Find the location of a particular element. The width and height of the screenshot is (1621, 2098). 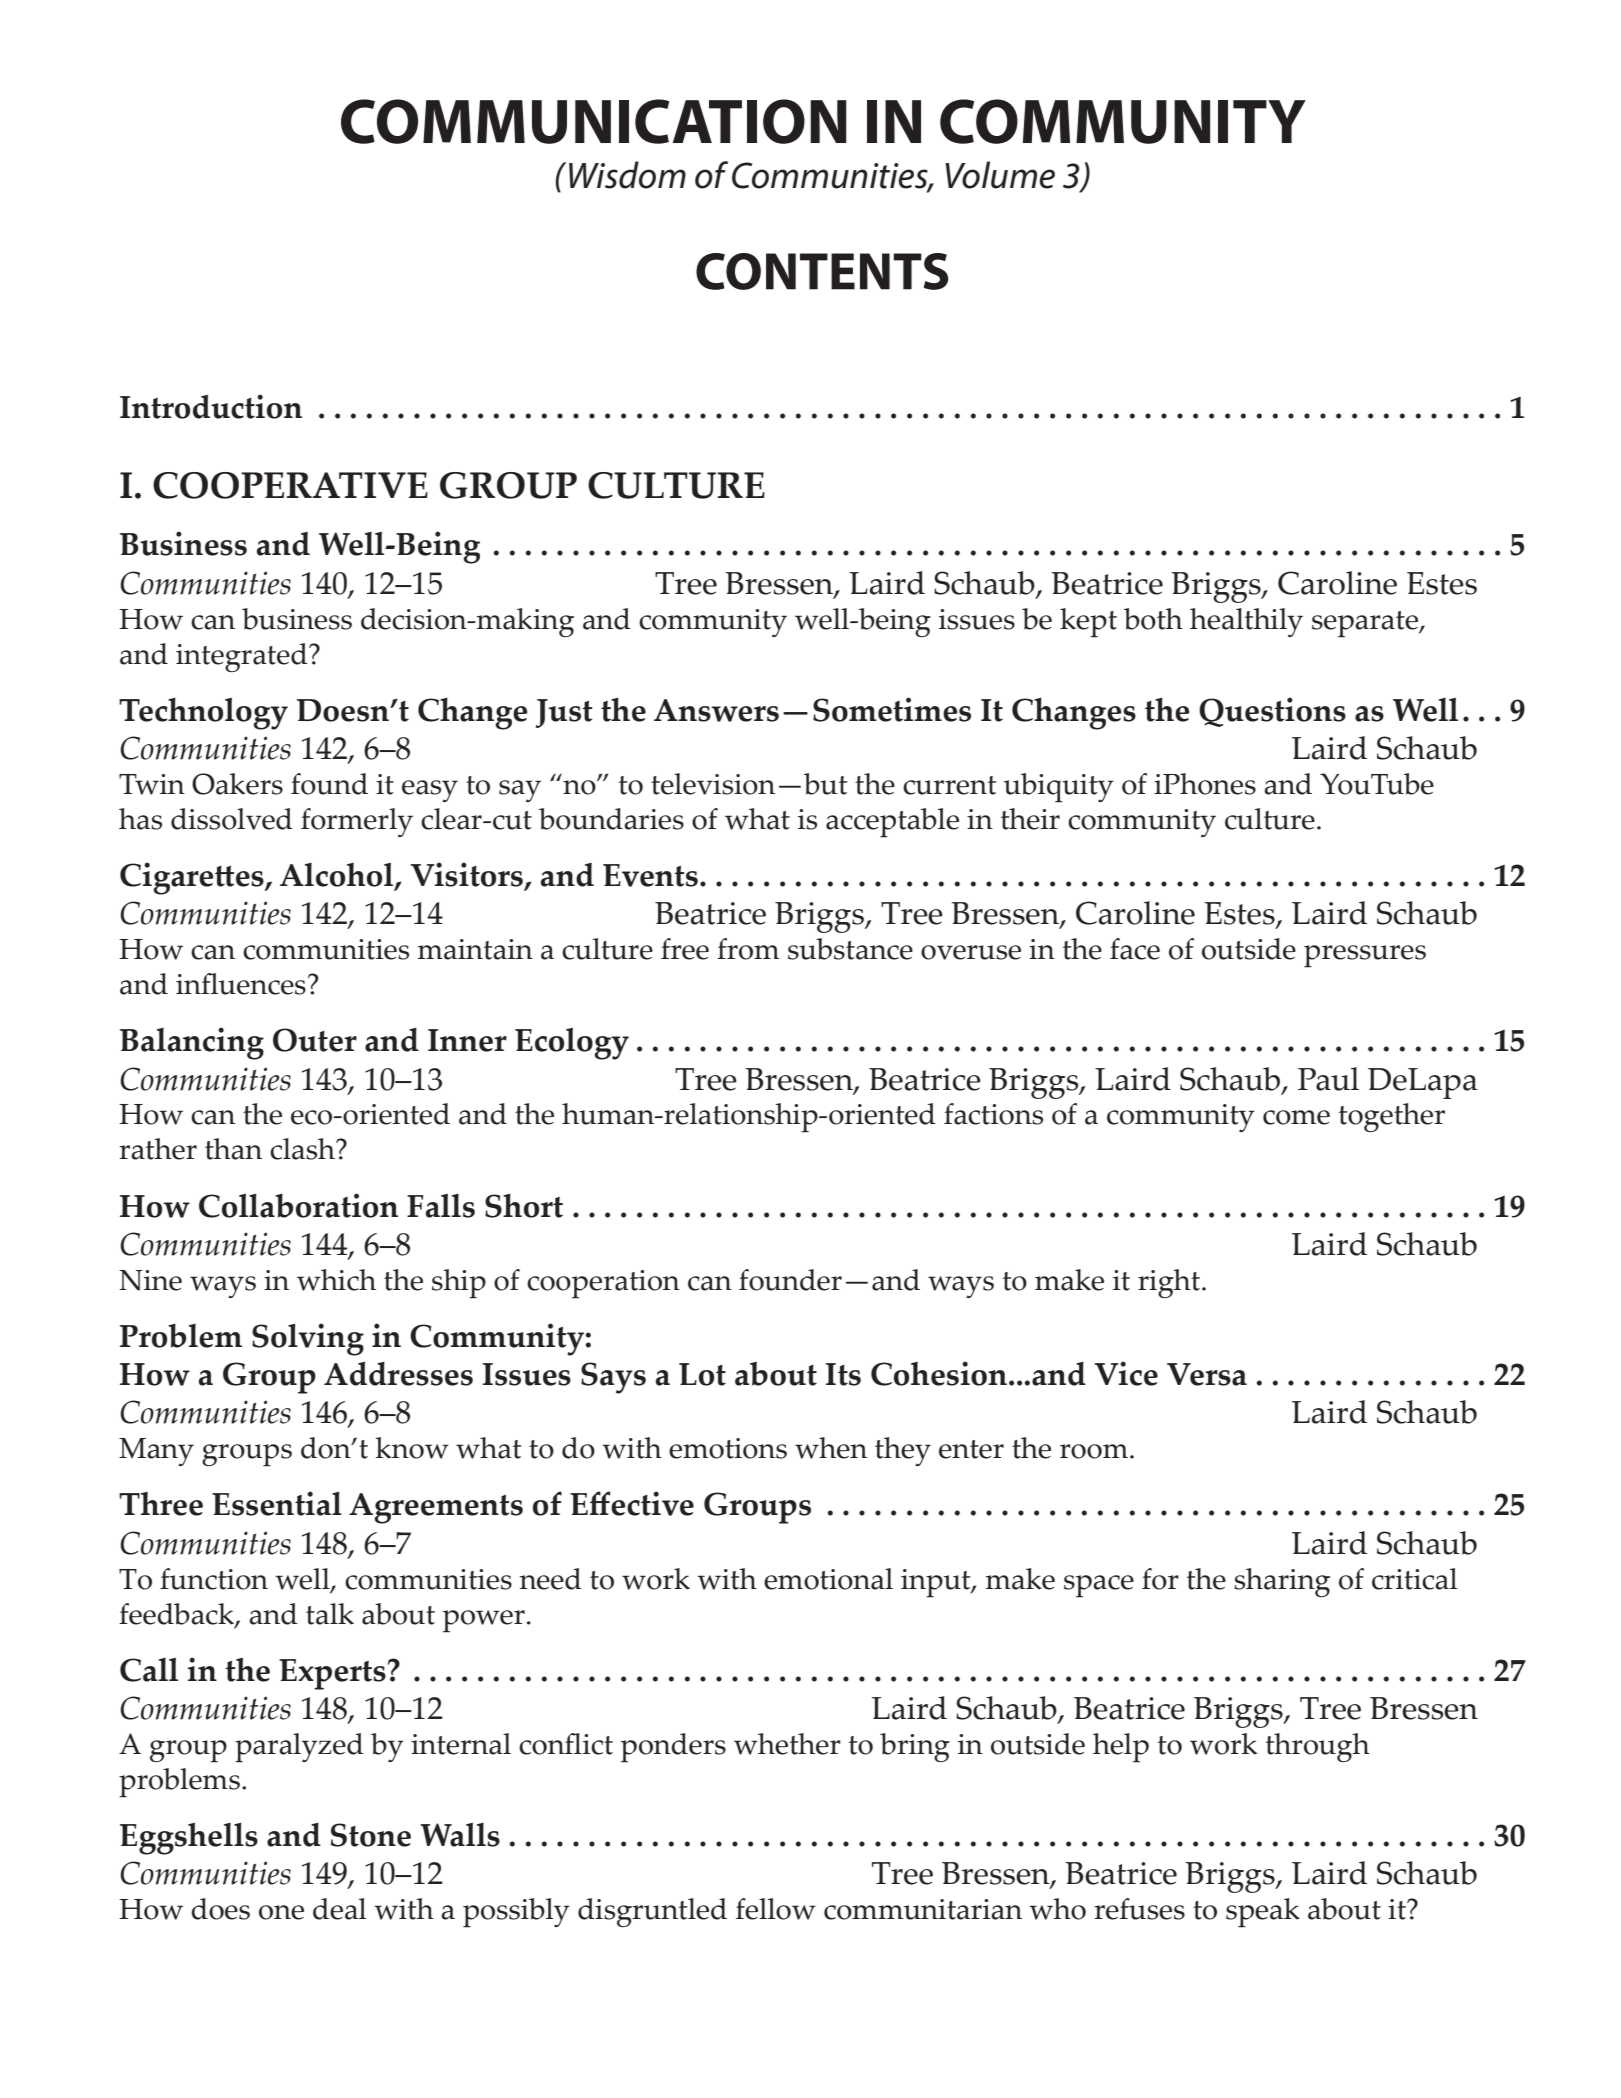

fellow is located at coordinates (776, 1909).
